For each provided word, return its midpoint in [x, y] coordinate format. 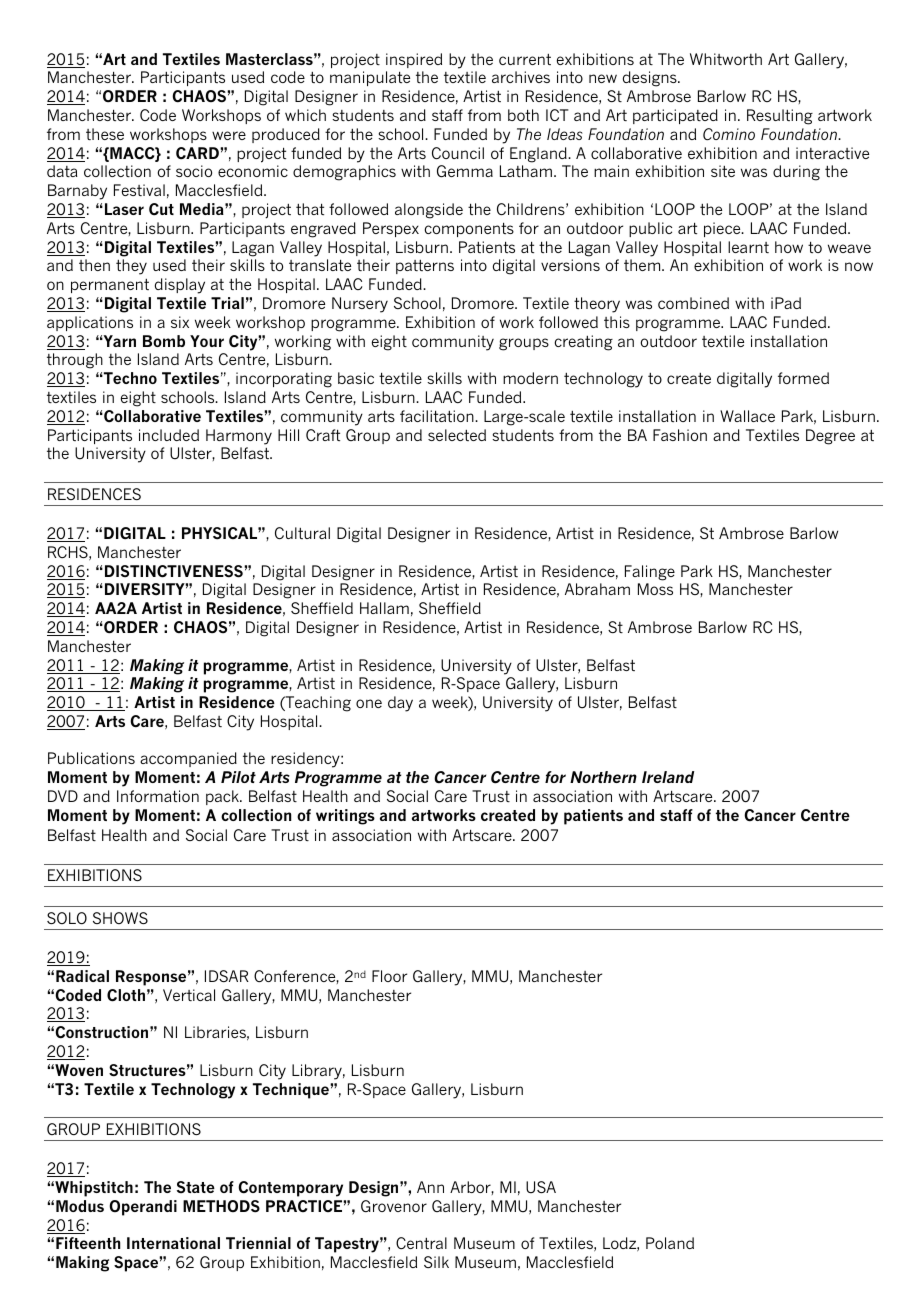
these [105, 134]
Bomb [164, 341]
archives [521, 77]
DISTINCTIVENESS [175, 571]
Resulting [780, 117]
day [400, 704]
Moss [655, 589]
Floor [389, 976]
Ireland [668, 777]
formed [803, 378]
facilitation [438, 416]
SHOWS [120, 918]
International [173, 1243]
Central [421, 1243]
